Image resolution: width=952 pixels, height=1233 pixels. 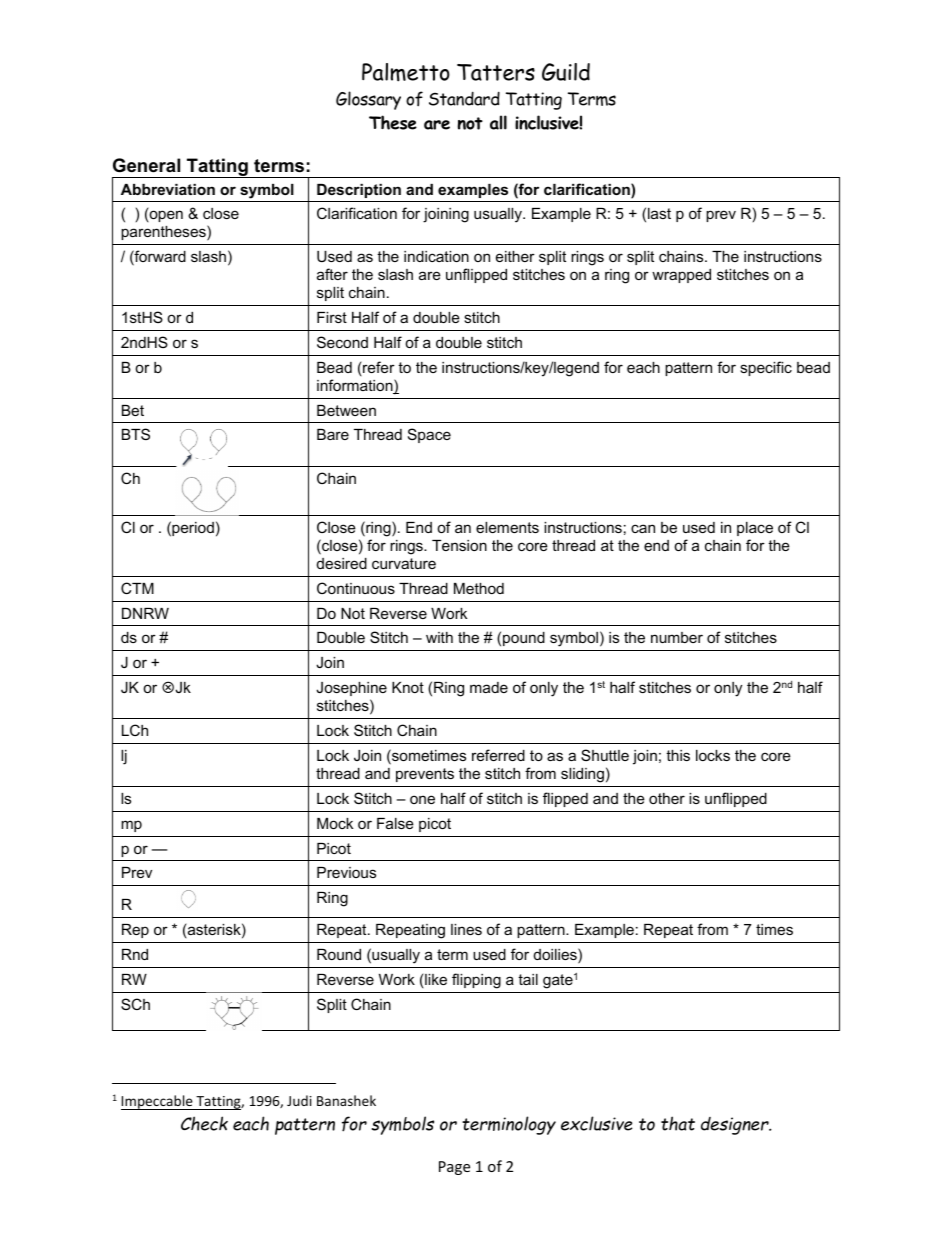 I want to click on General, so click(x=146, y=165).
